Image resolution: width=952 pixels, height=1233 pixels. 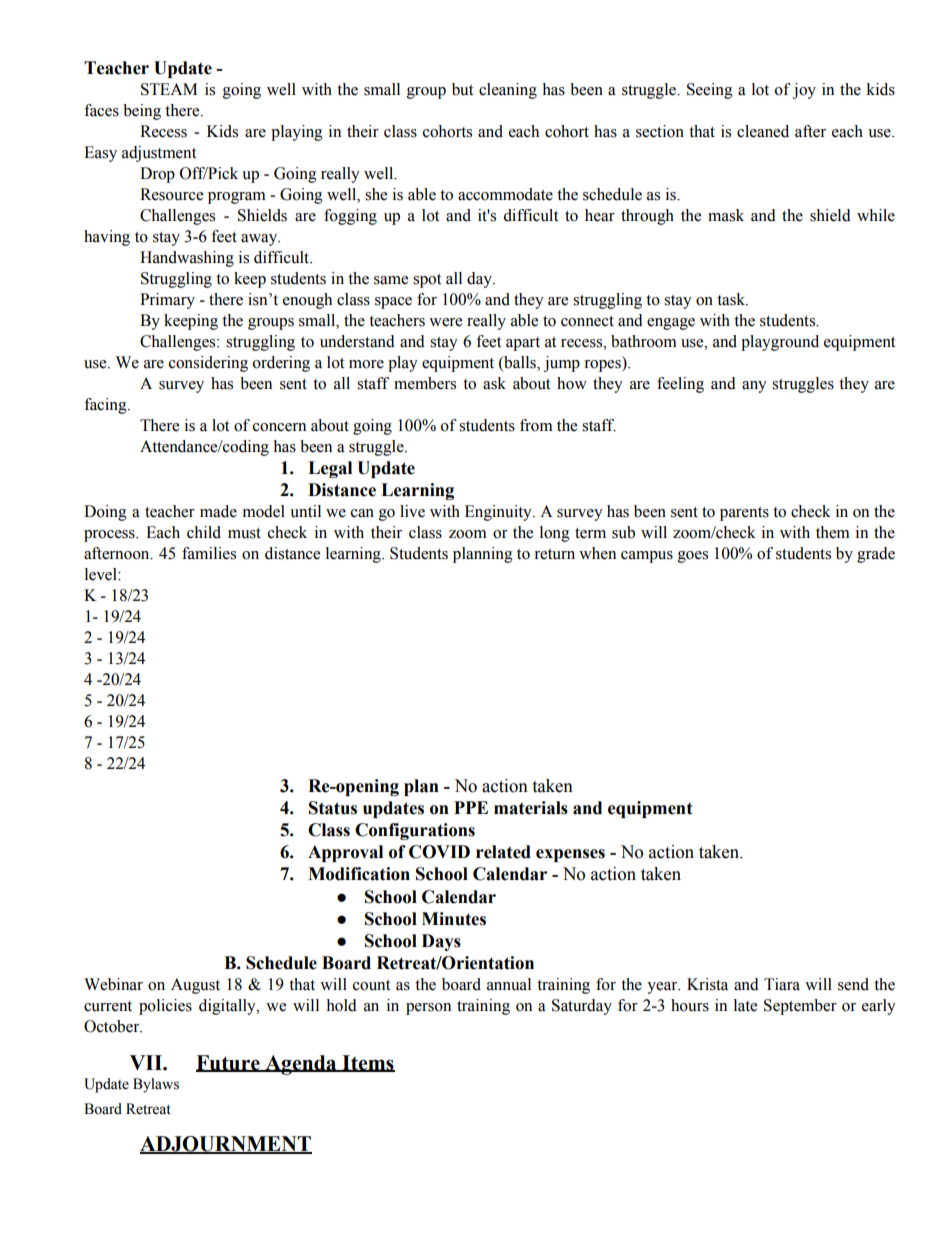 I want to click on COVID, so click(x=439, y=852).
